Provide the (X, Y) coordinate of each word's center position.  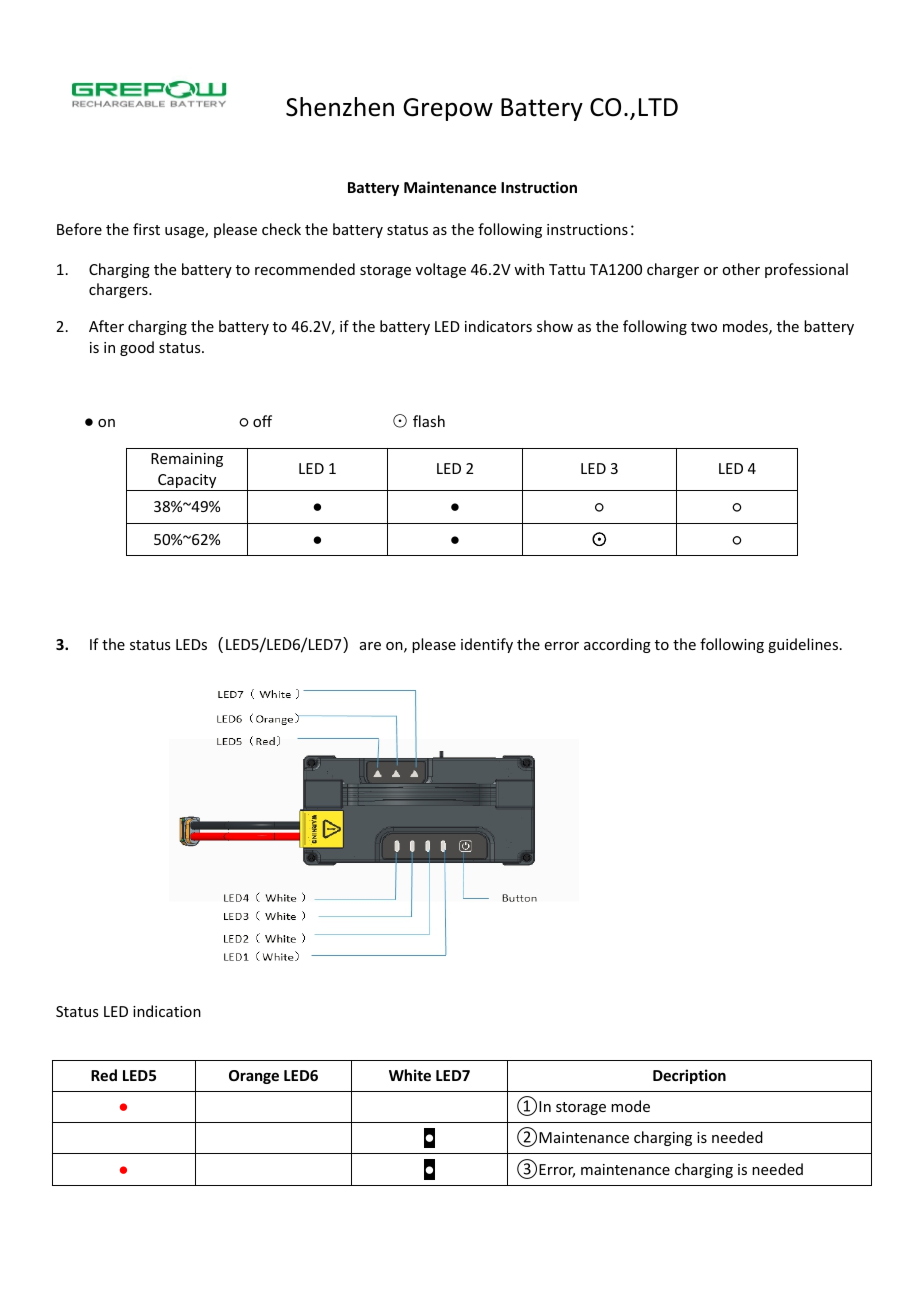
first (146, 229)
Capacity (187, 482)
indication (167, 1011)
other (741, 269)
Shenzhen (340, 107)
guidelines (804, 645)
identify (487, 645)
